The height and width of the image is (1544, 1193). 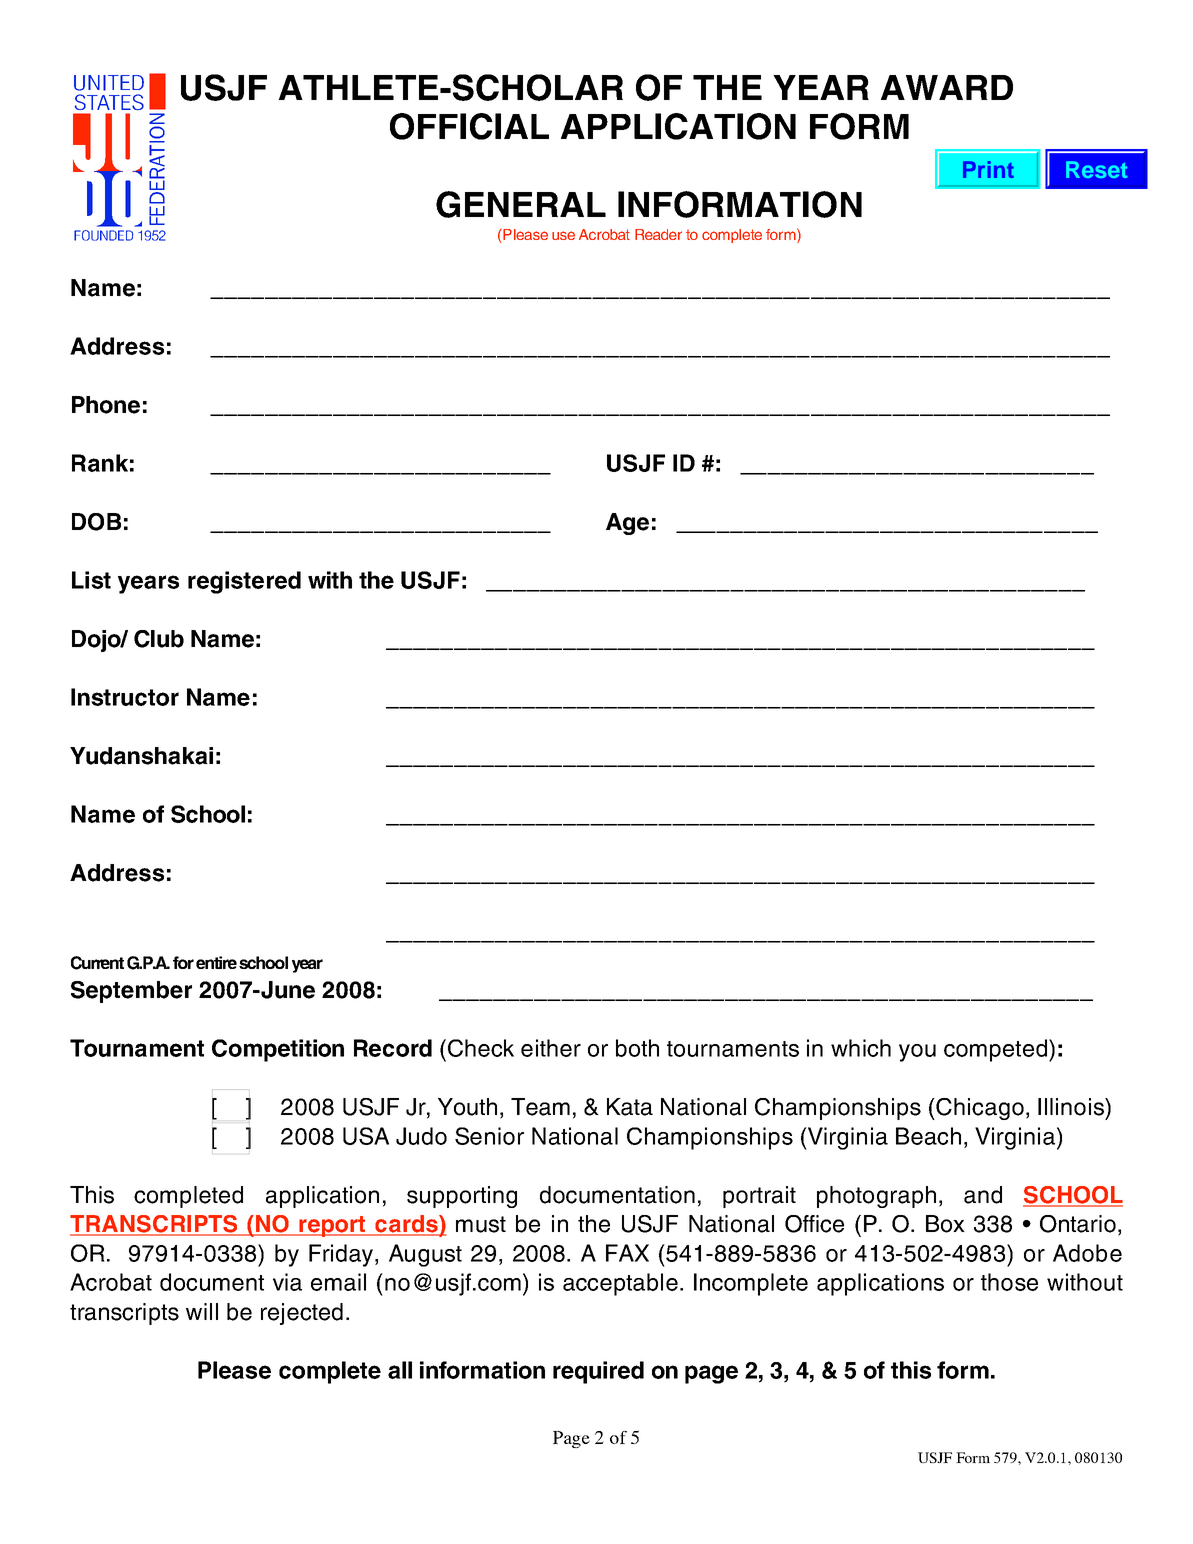 What do you see at coordinates (244, 582) in the image?
I see `registered` at bounding box center [244, 582].
